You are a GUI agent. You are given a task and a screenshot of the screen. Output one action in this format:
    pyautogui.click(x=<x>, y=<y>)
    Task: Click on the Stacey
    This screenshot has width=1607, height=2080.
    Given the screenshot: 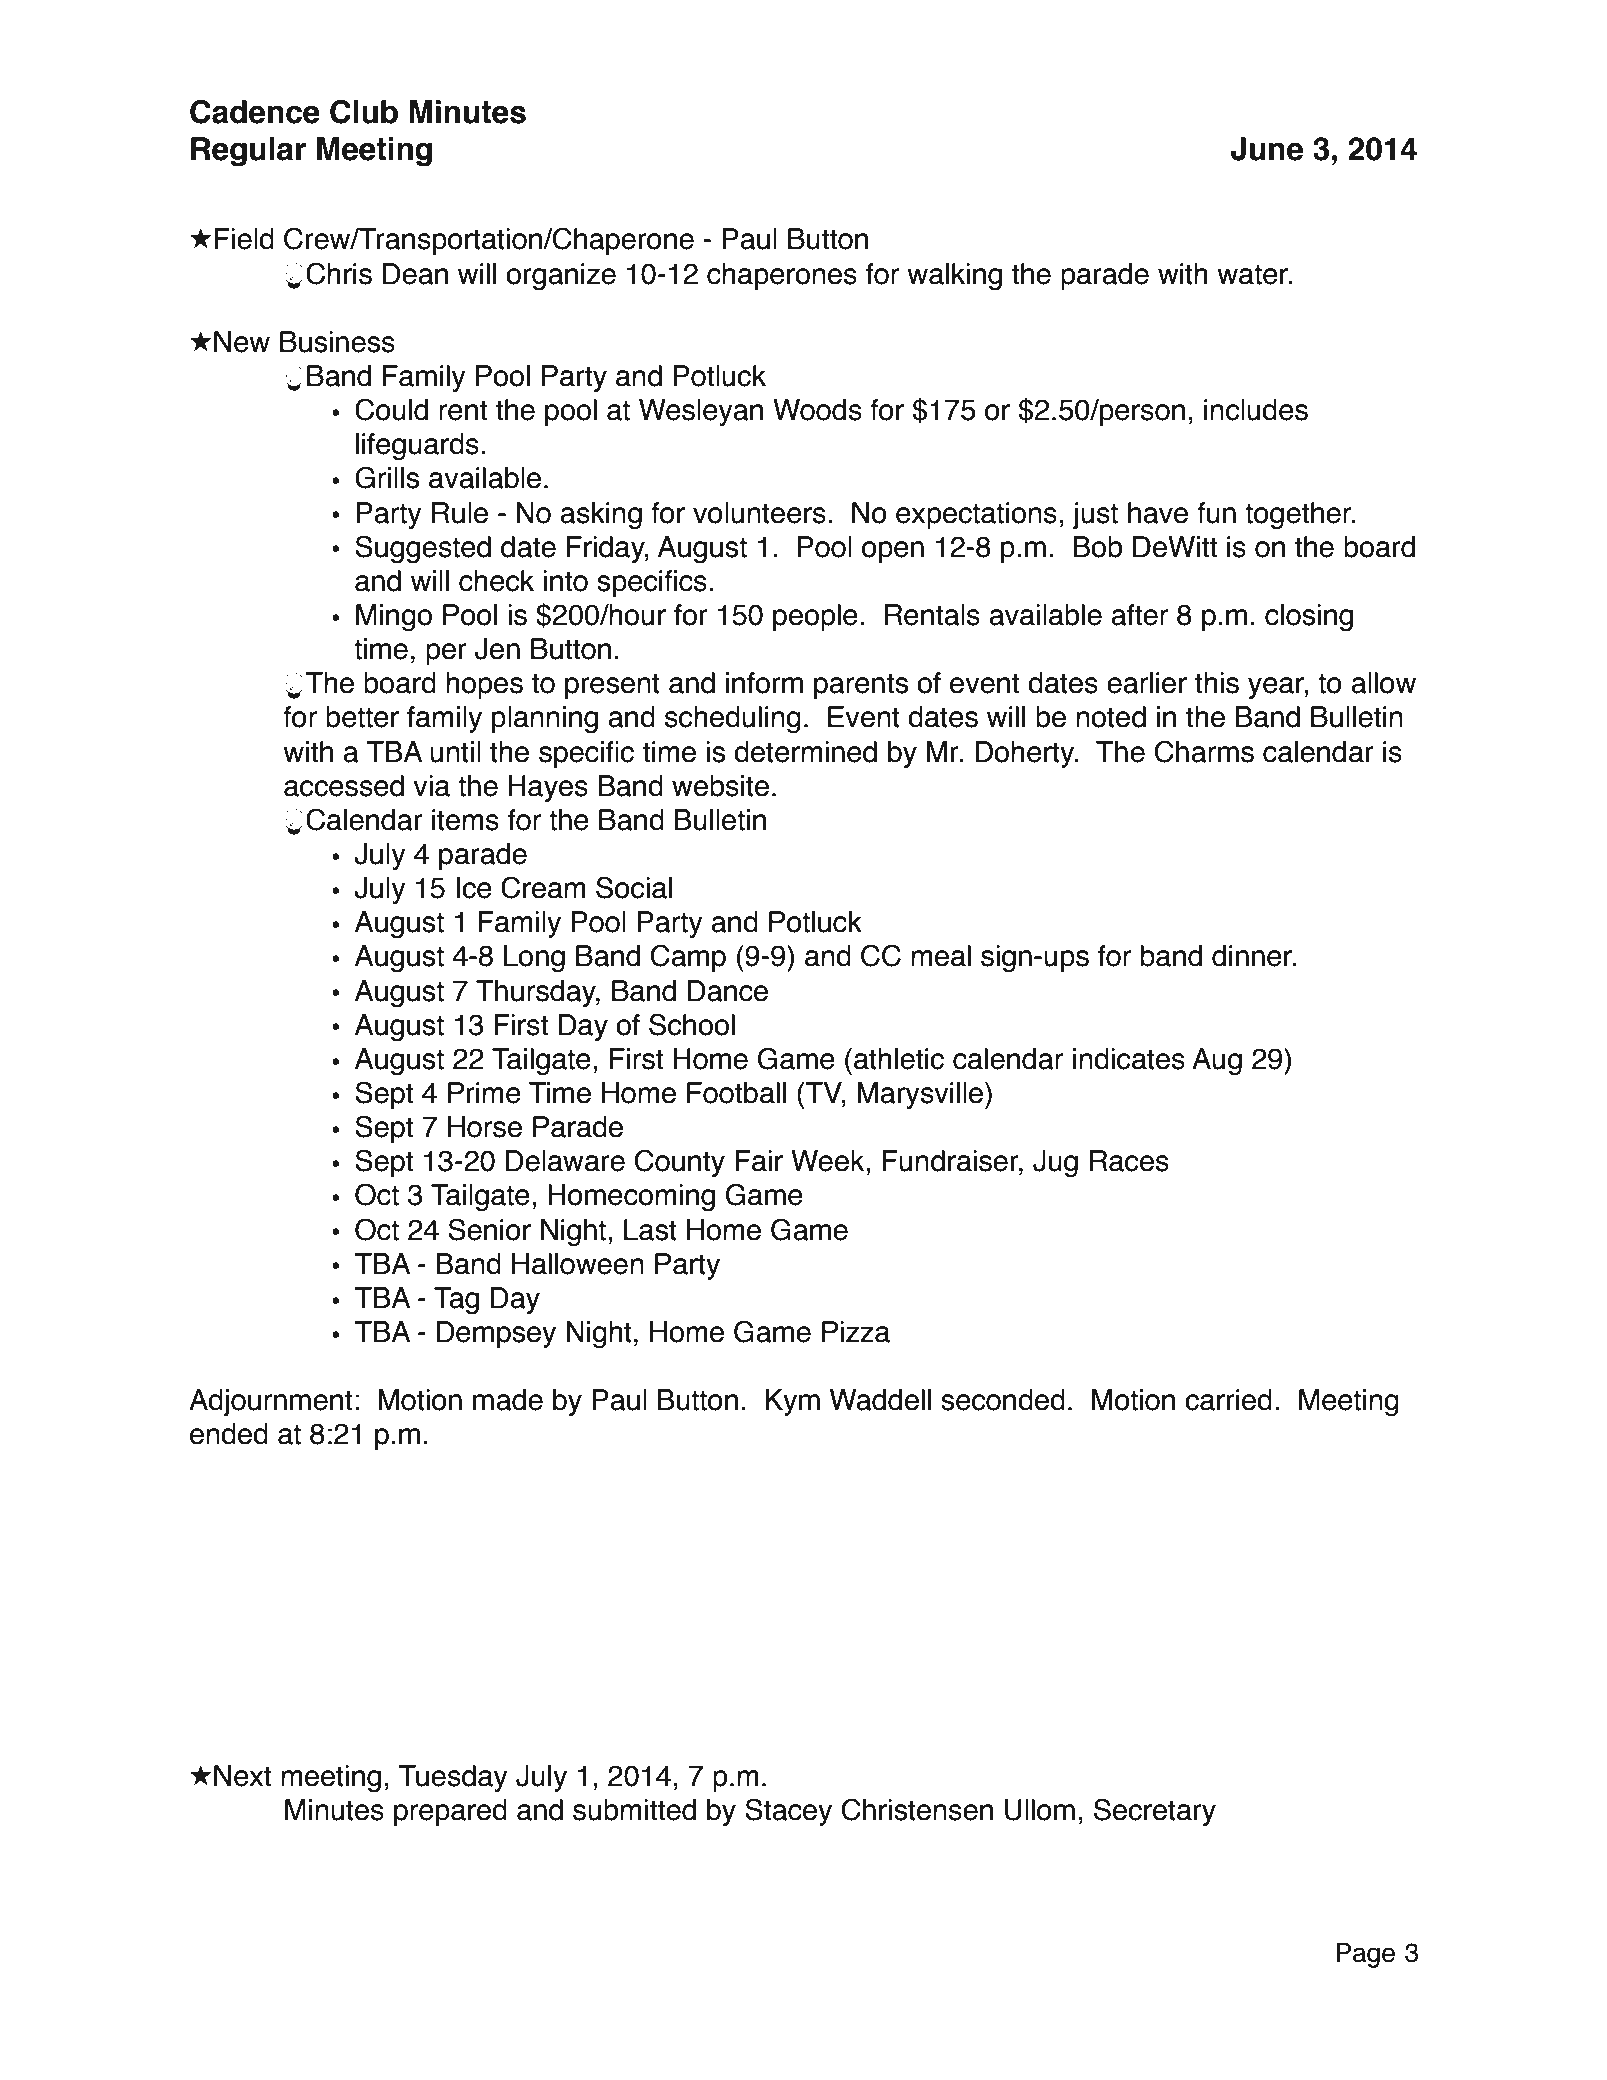 What is the action you would take?
    pyautogui.click(x=788, y=1812)
